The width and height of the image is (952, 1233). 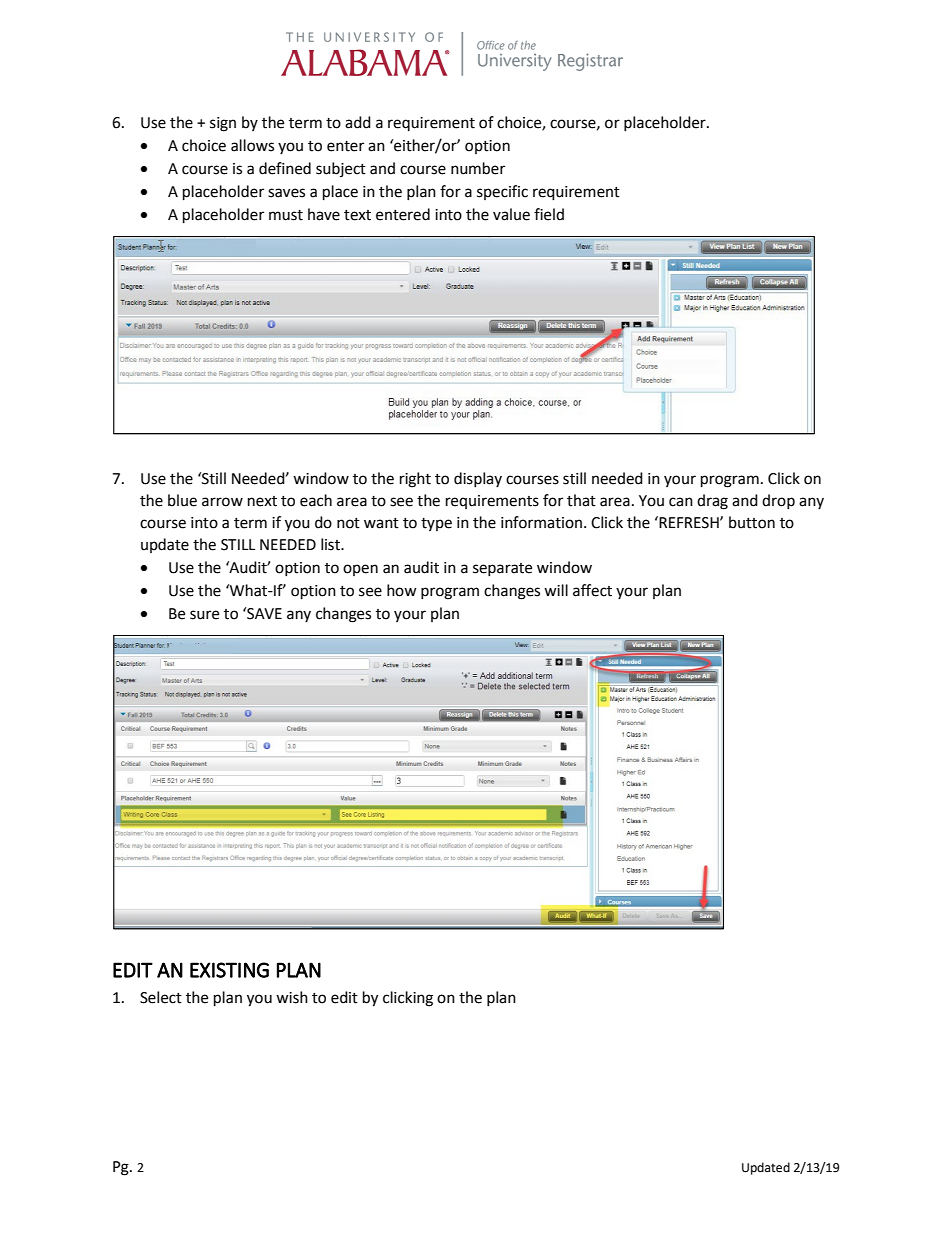 What do you see at coordinates (478, 168) in the image?
I see `number` at bounding box center [478, 168].
